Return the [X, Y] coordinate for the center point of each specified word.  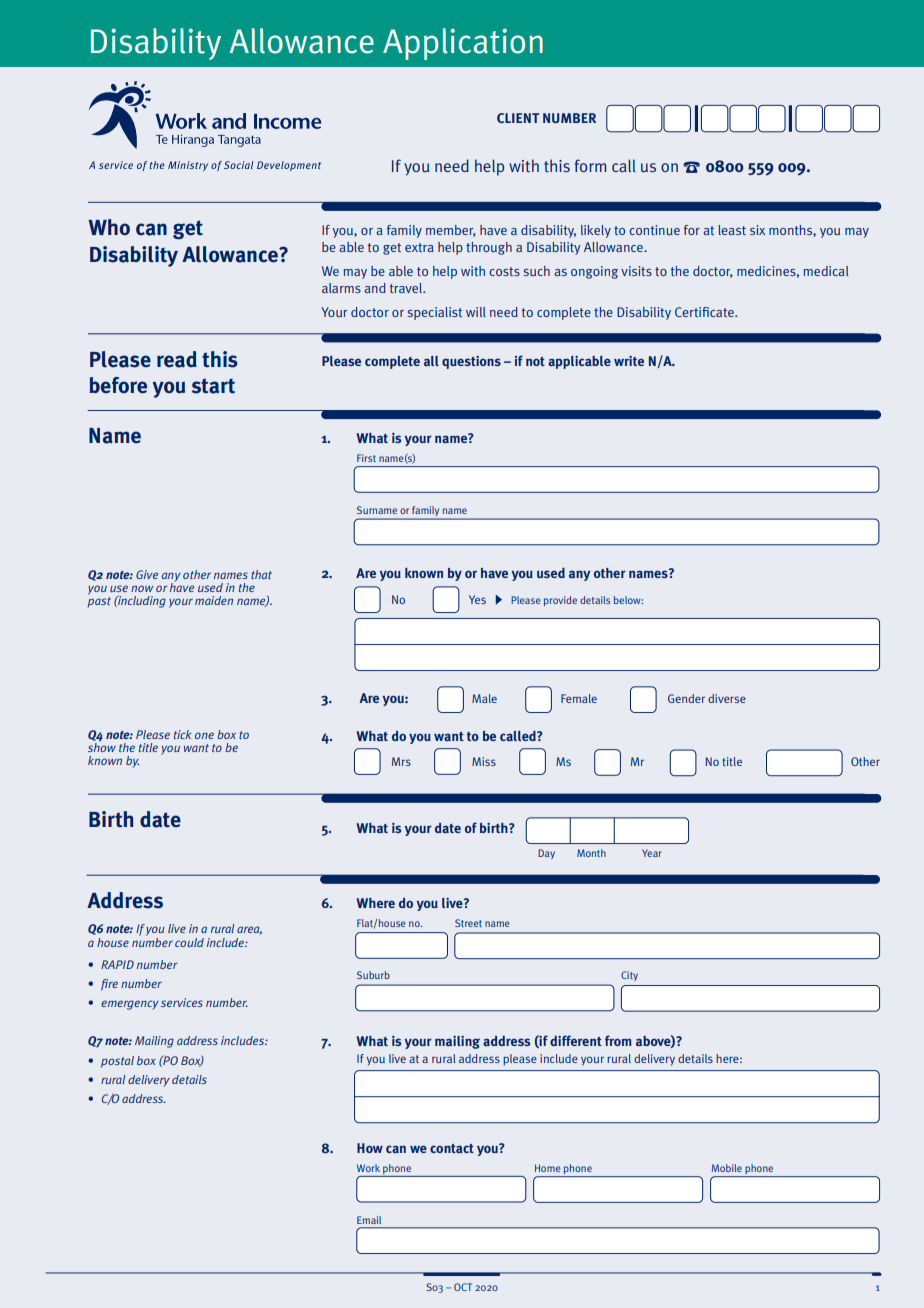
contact [452, 1148]
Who [109, 227]
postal [117, 1062]
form [590, 165]
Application [463, 44]
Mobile [726, 1168]
